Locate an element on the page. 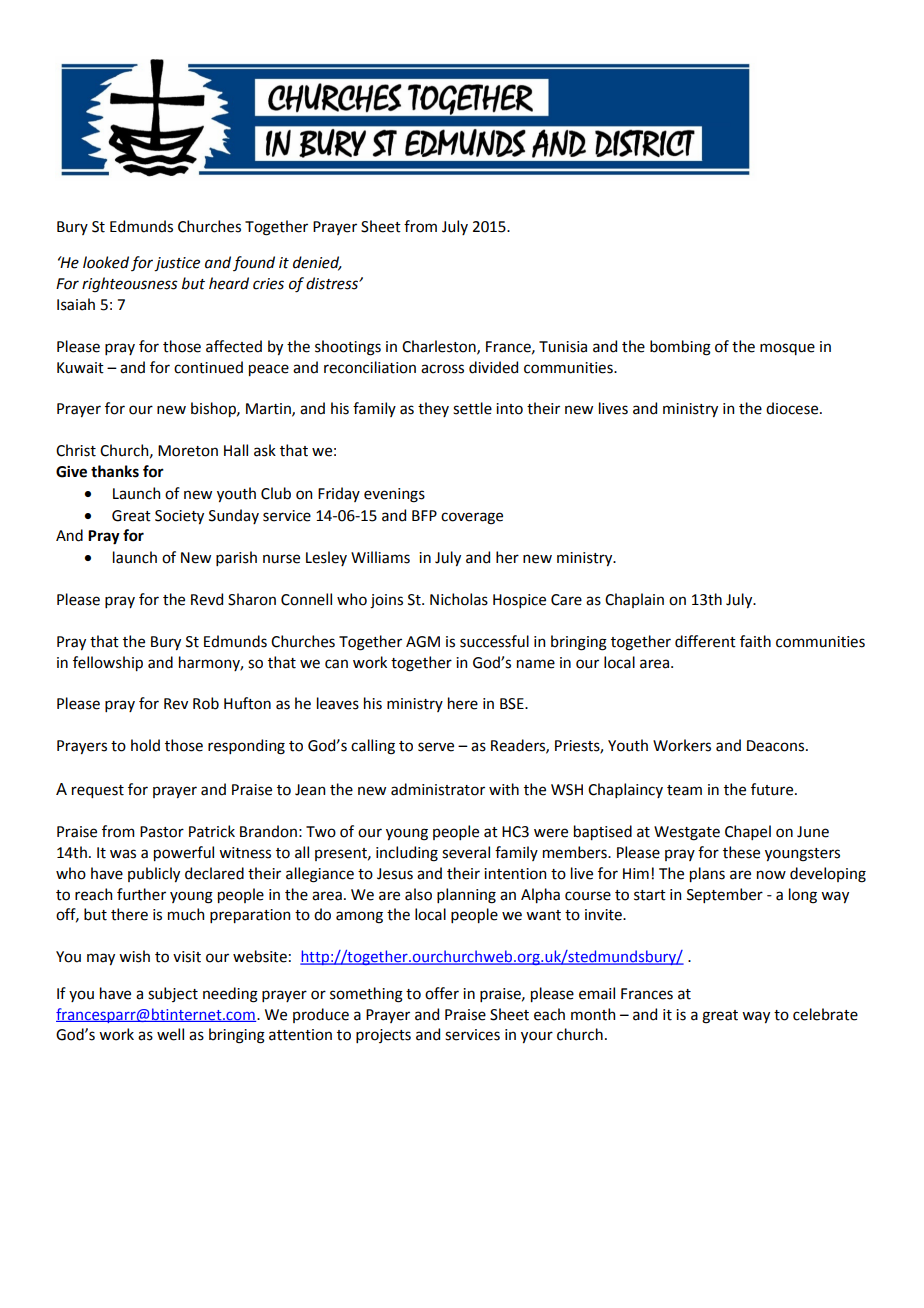  distress is located at coordinates (333, 283).
